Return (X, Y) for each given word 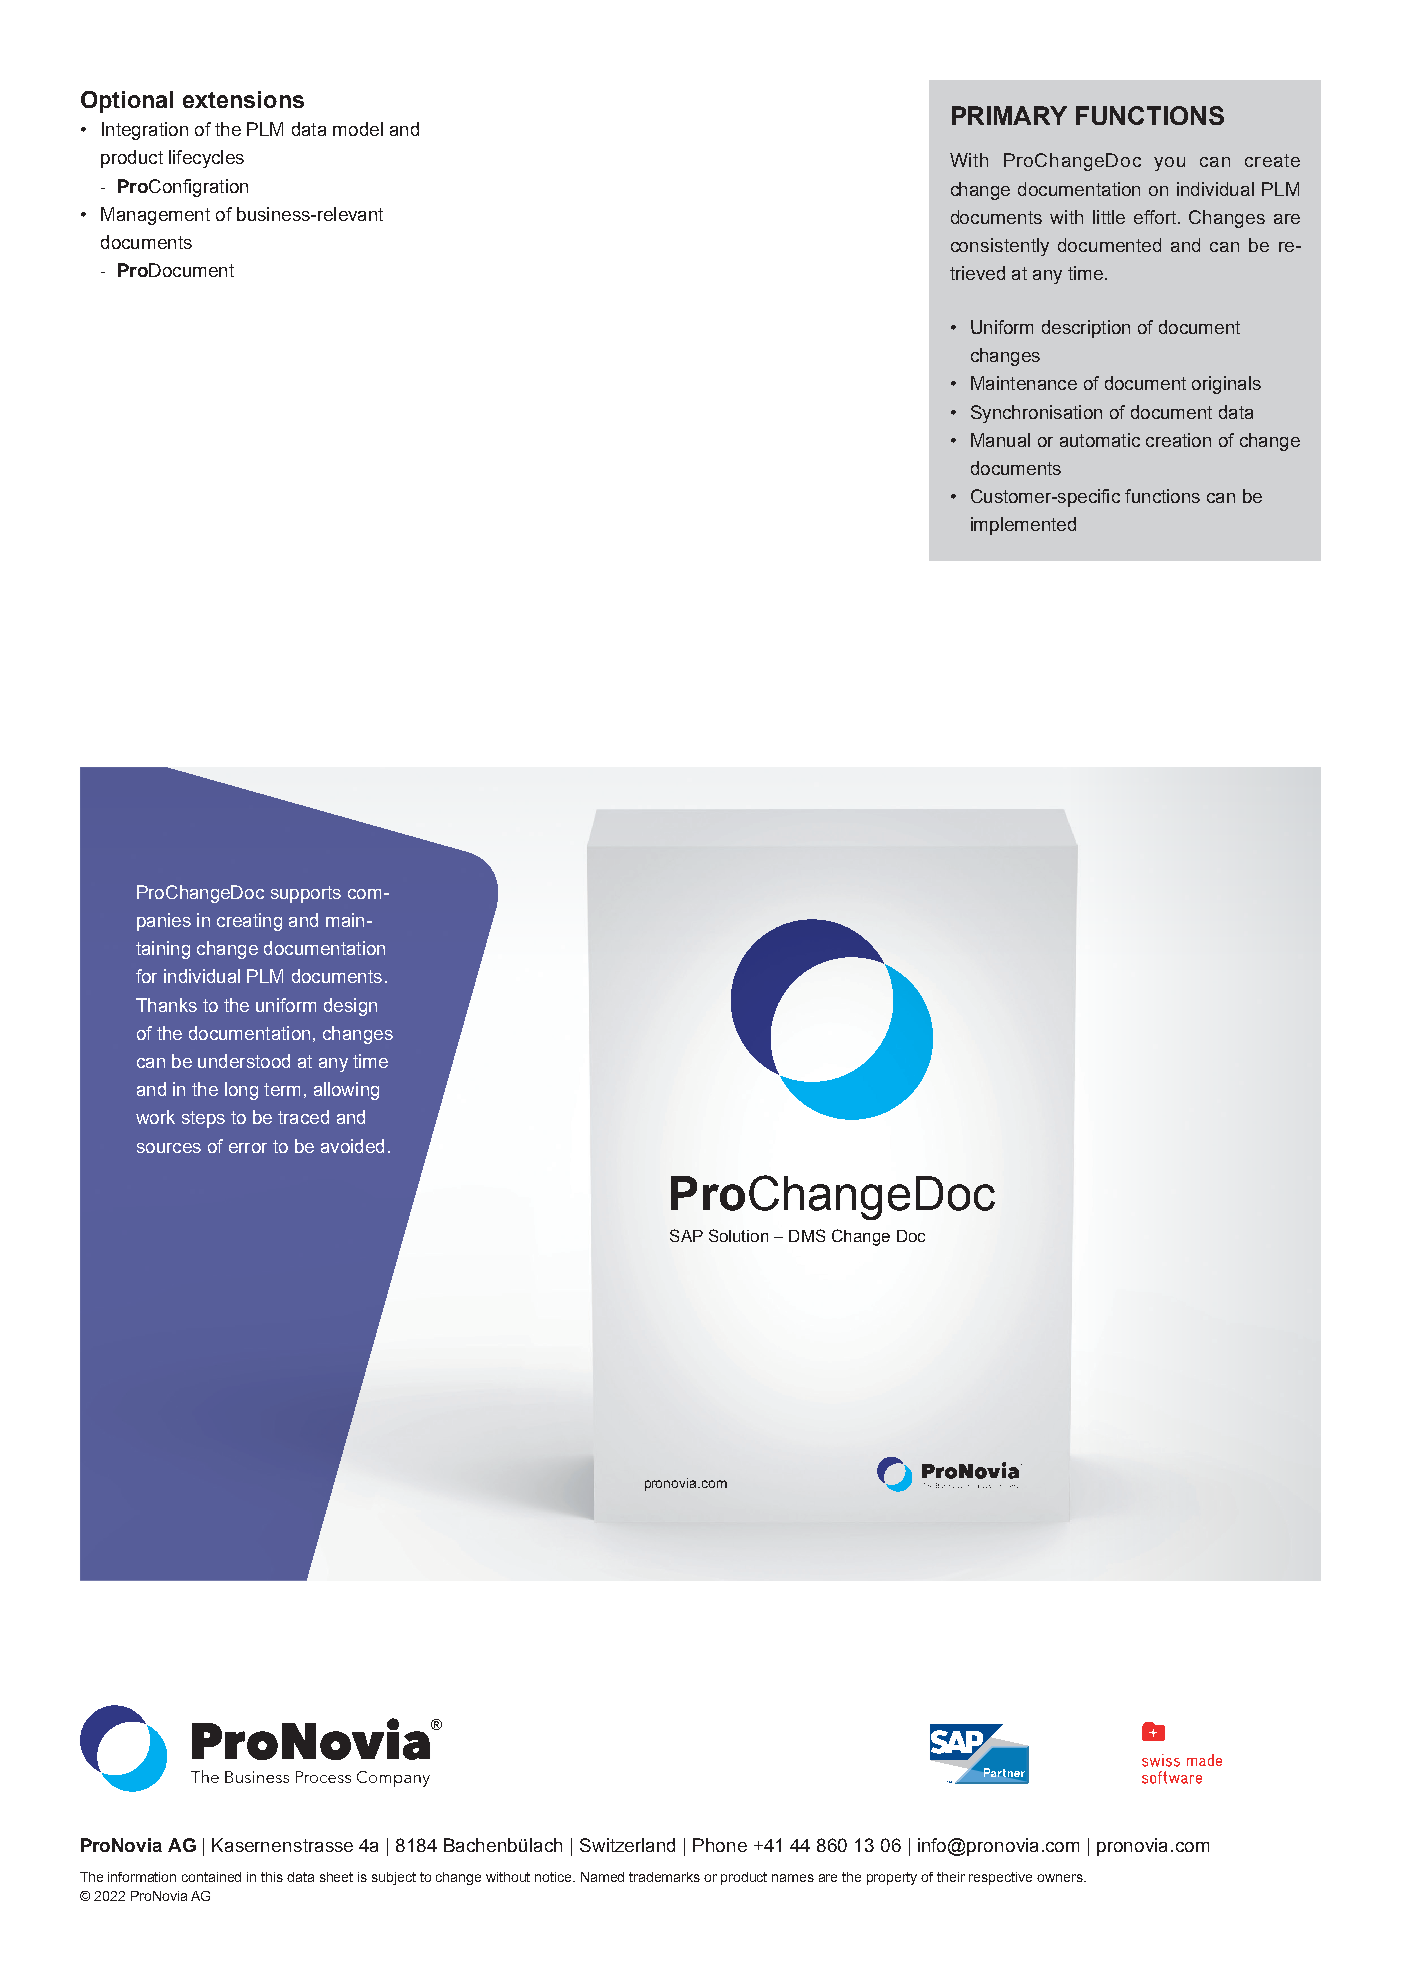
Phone (720, 1845)
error (248, 1148)
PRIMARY (1009, 115)
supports (306, 894)
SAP (686, 1235)
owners (1061, 1878)
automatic (1100, 440)
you (1169, 164)
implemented (1023, 526)
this (272, 1877)
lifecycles (206, 159)
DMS (807, 1235)
